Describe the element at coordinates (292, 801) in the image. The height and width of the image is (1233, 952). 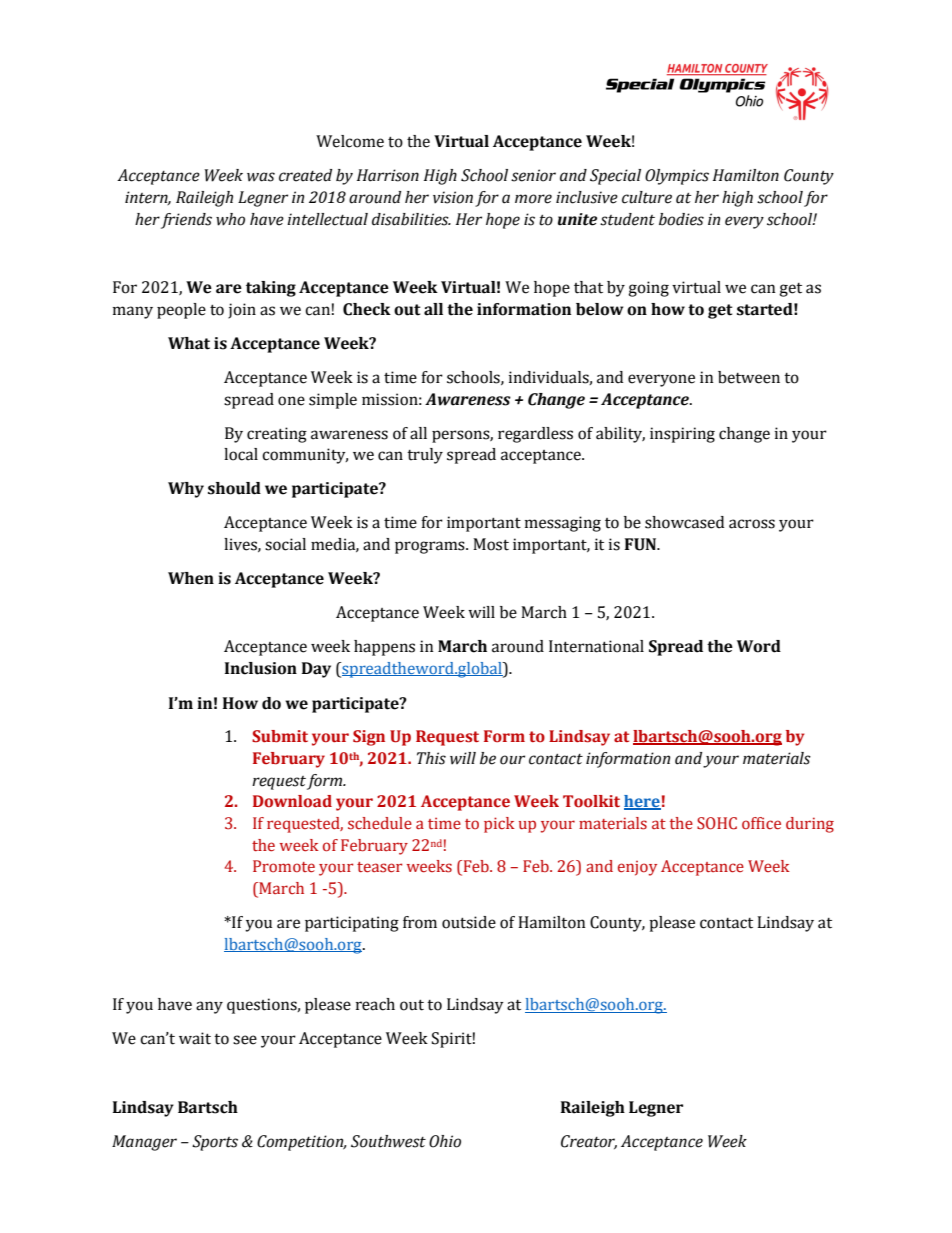
I see `Download` at that location.
